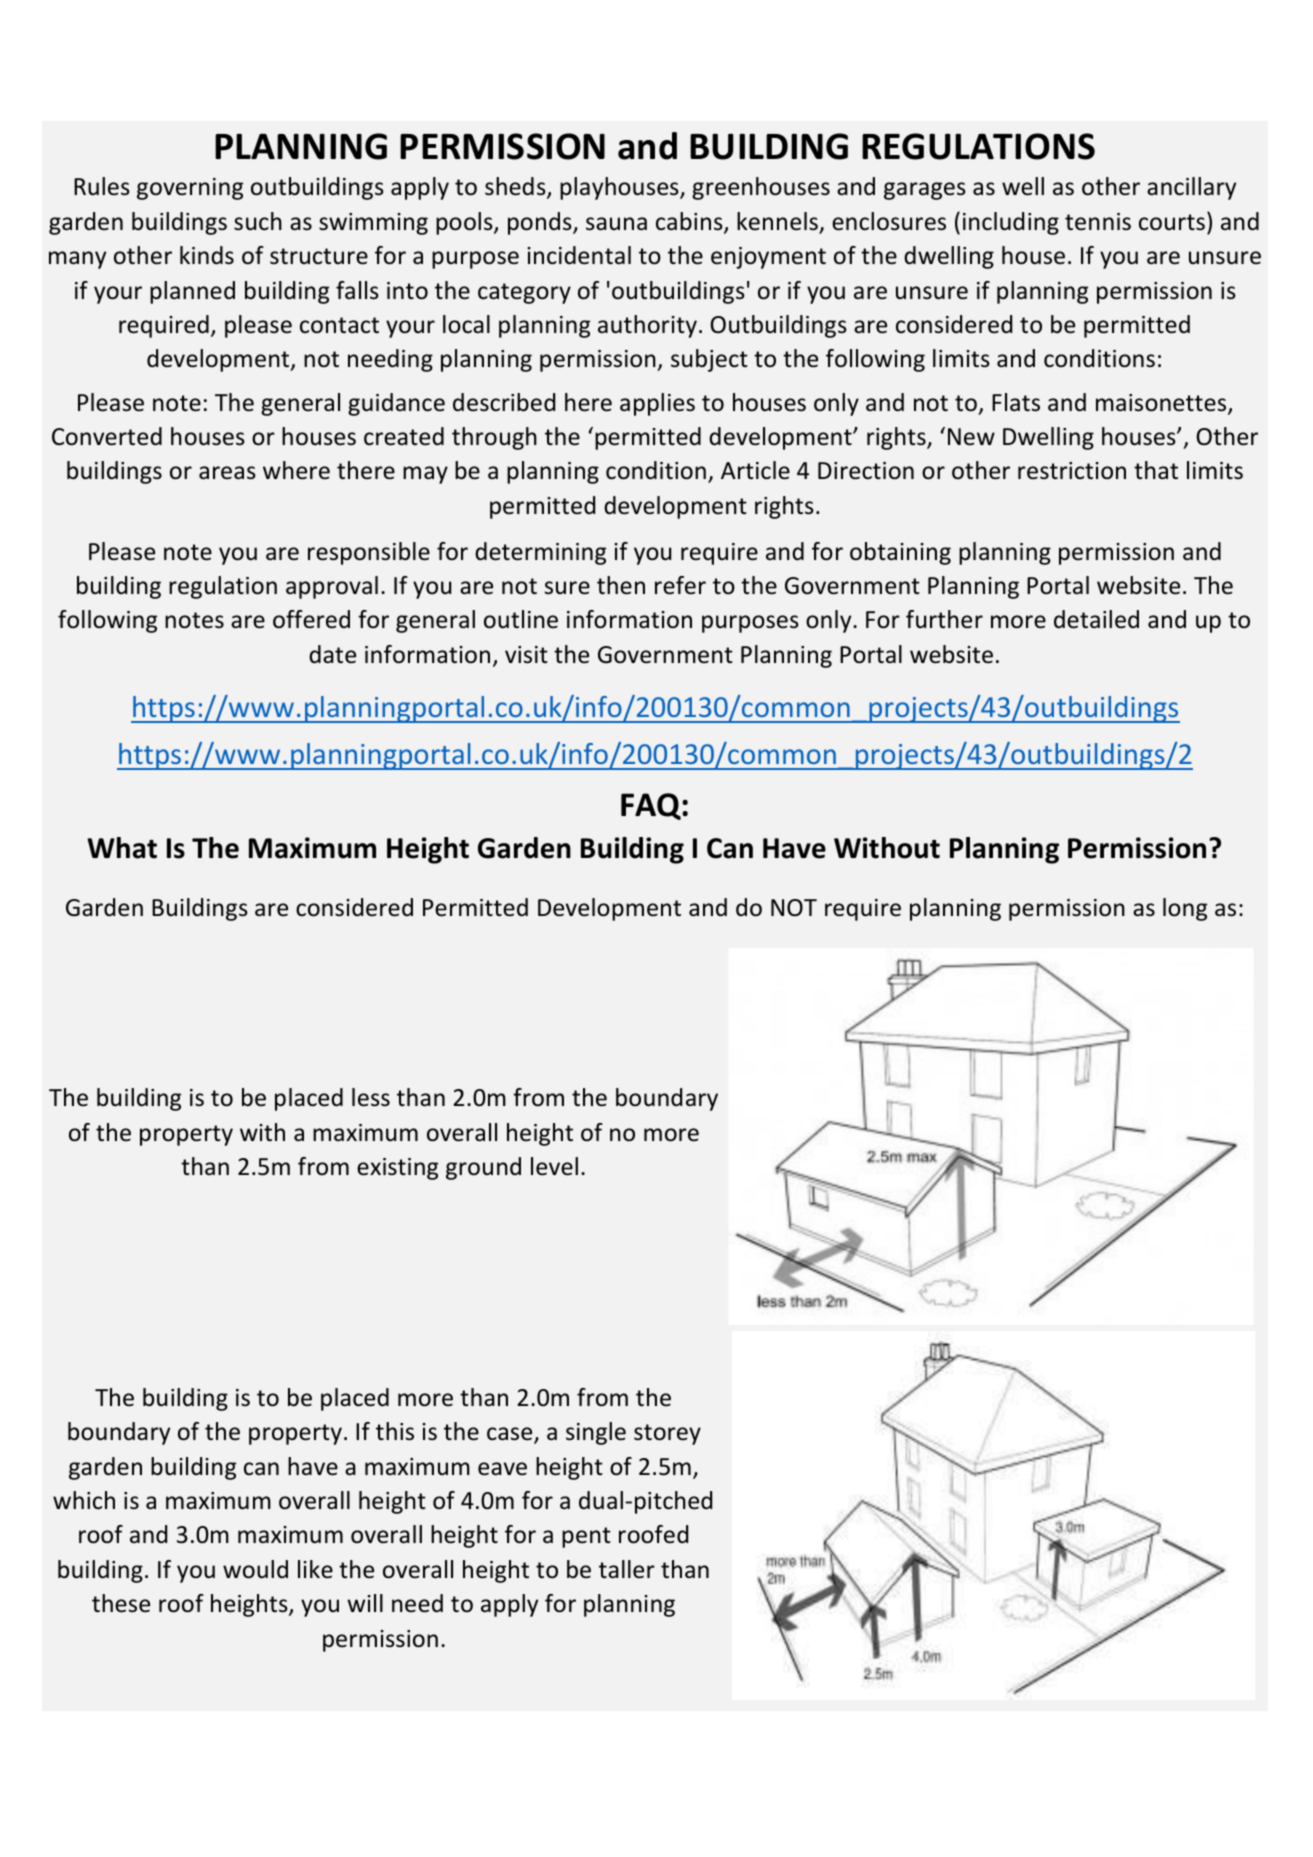  What do you see at coordinates (616, 224) in the page?
I see `sauna` at bounding box center [616, 224].
